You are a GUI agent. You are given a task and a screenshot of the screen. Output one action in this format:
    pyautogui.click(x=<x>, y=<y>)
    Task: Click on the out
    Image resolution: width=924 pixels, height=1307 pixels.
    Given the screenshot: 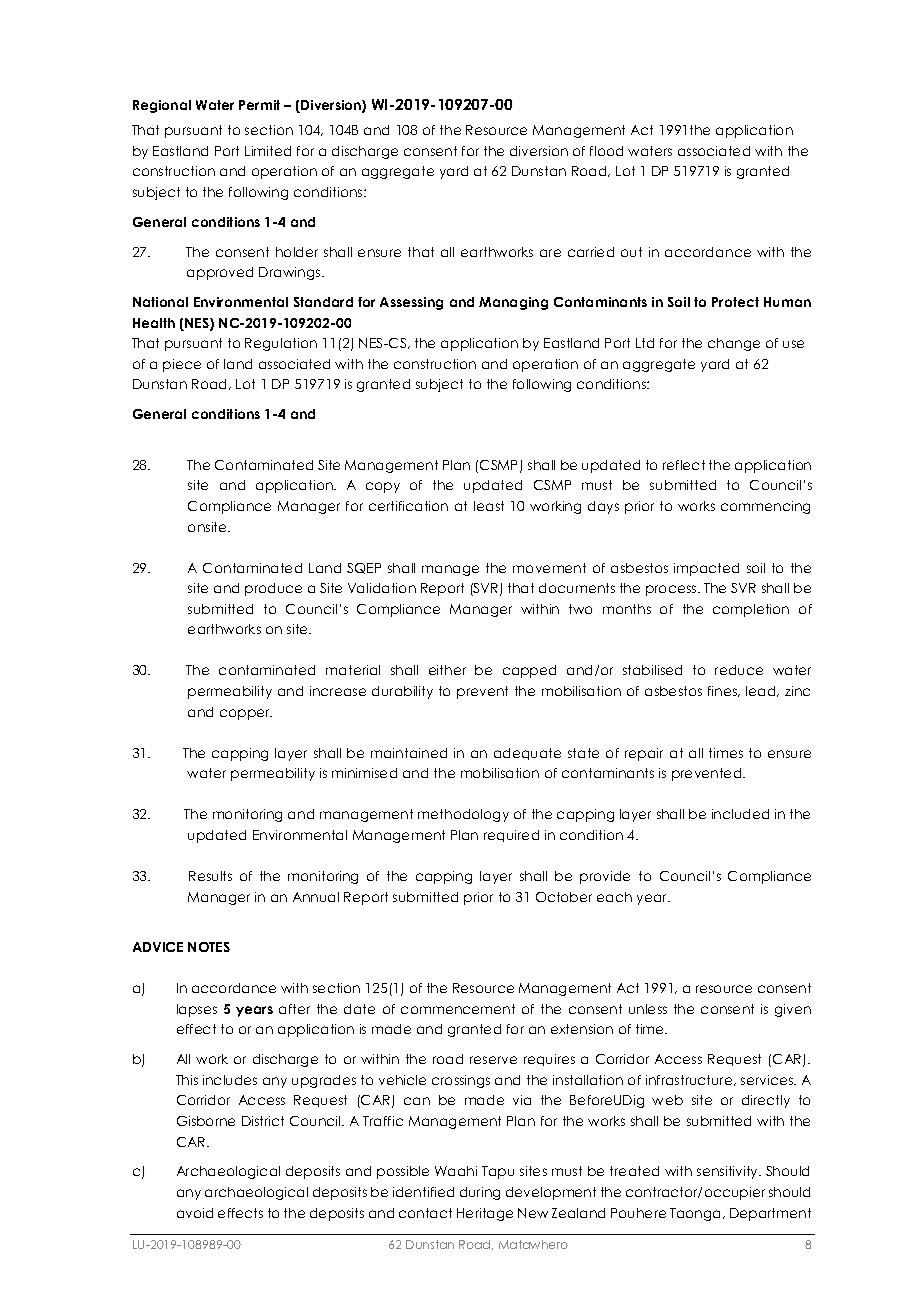 What is the action you would take?
    pyautogui.click(x=631, y=252)
